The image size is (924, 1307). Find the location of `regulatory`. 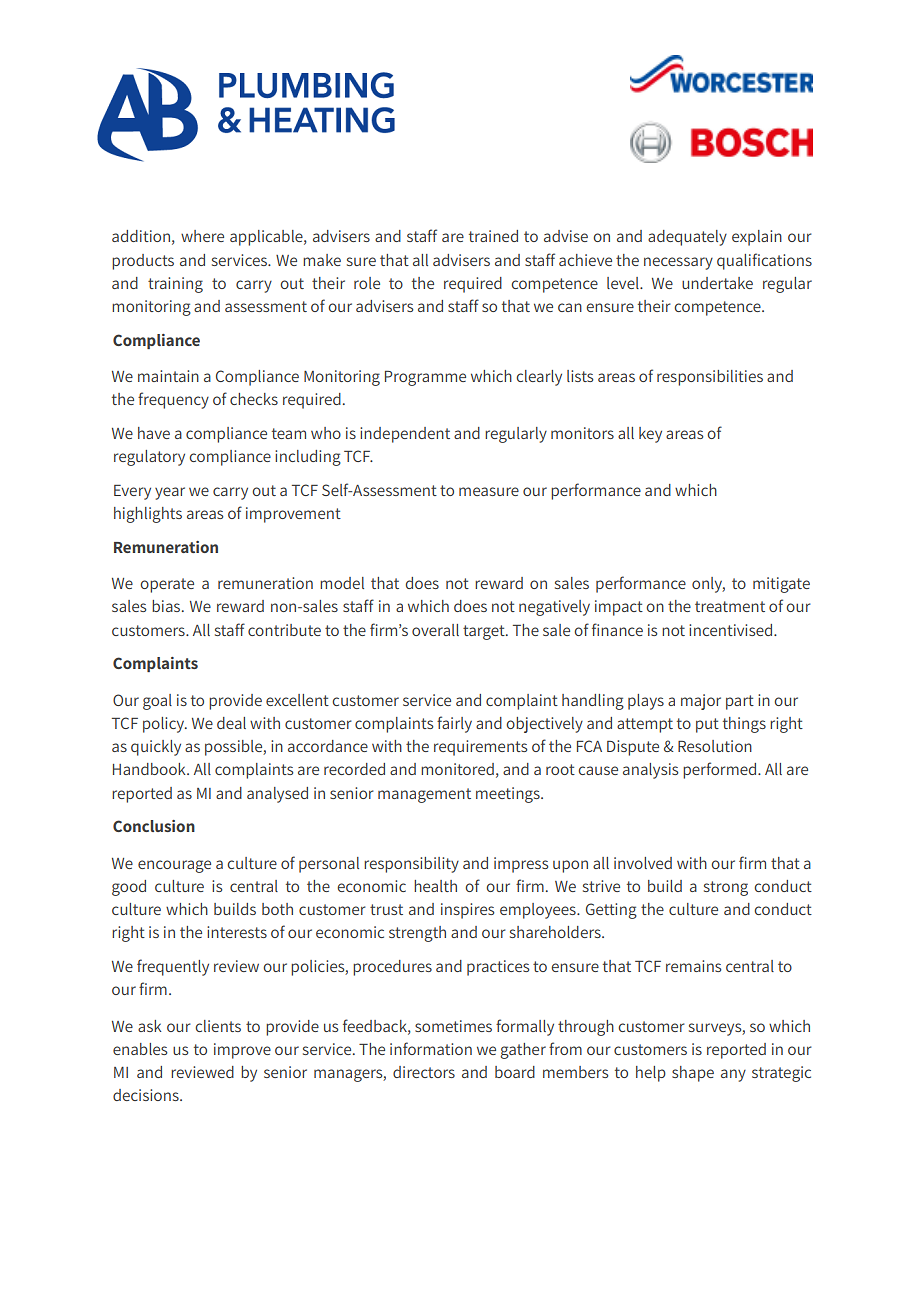

regulatory is located at coordinates (149, 458).
